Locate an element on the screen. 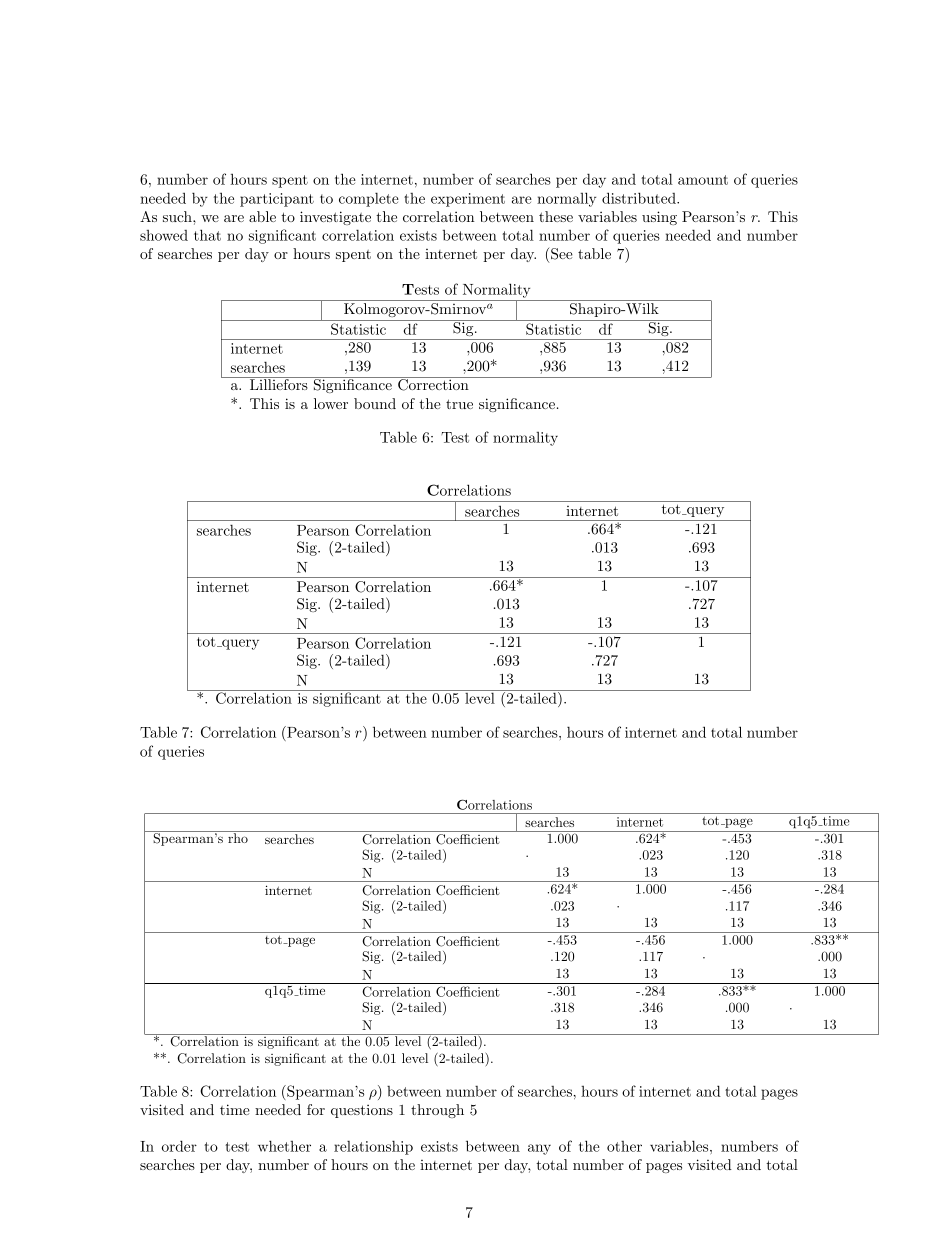  lower is located at coordinates (331, 403).
